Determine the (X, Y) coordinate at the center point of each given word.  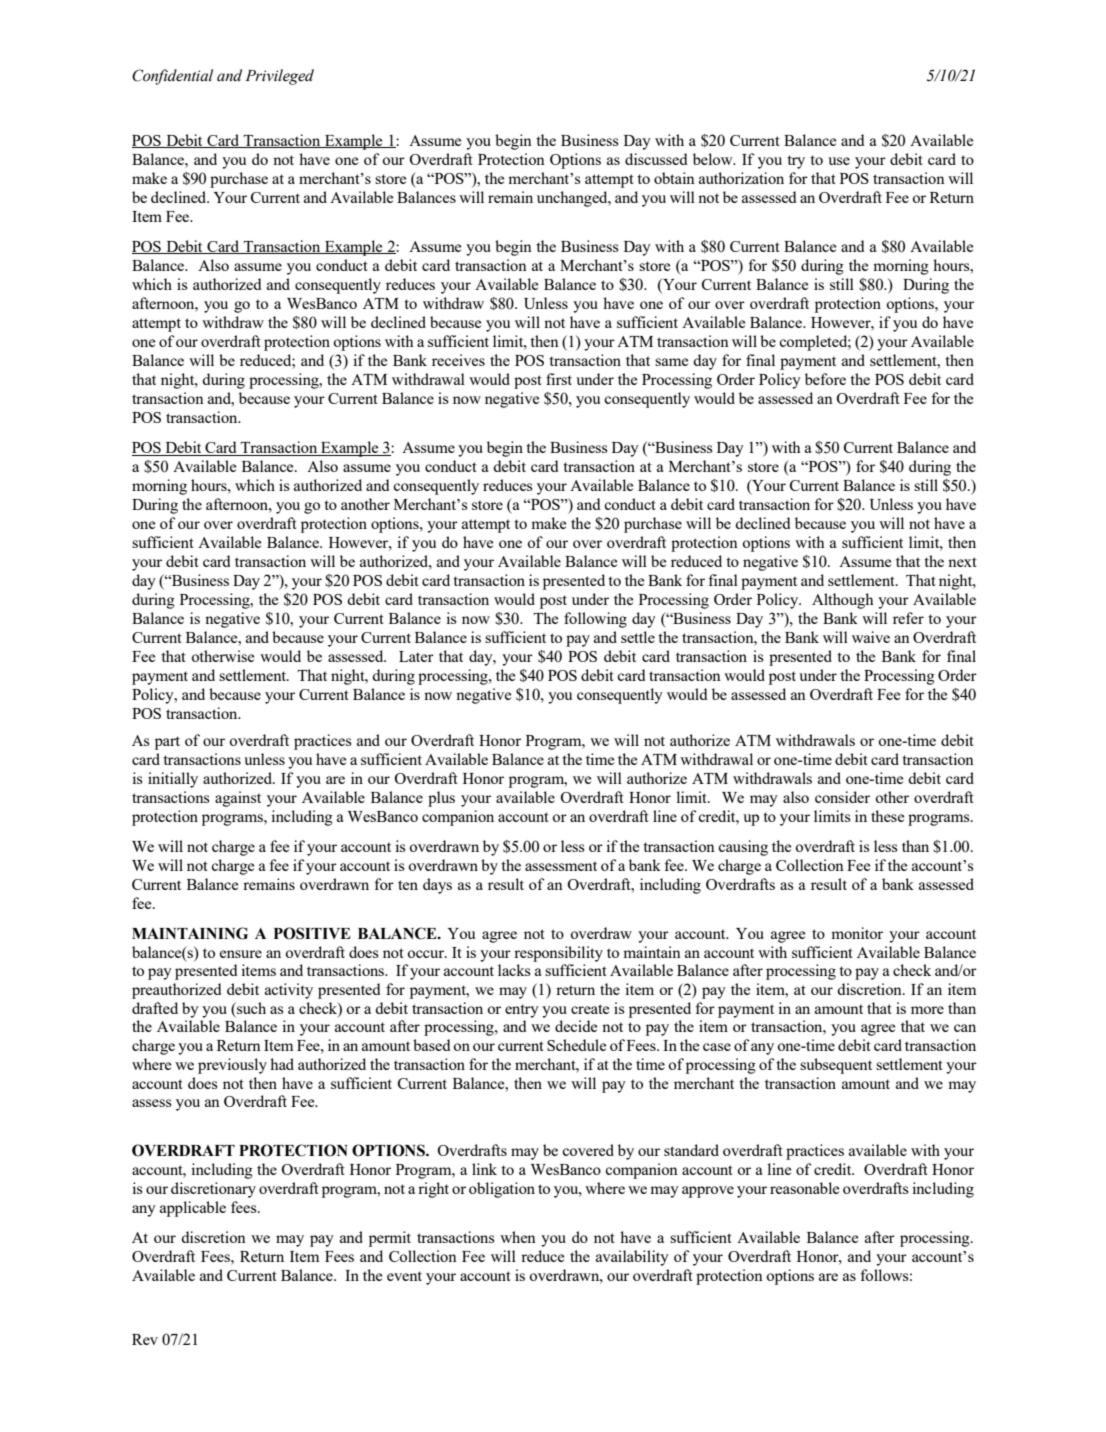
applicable (193, 1209)
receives (458, 360)
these (887, 816)
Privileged (279, 77)
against (238, 799)
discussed (656, 159)
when (518, 1237)
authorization (741, 178)
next (962, 562)
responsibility (558, 954)
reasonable (804, 1188)
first (559, 379)
